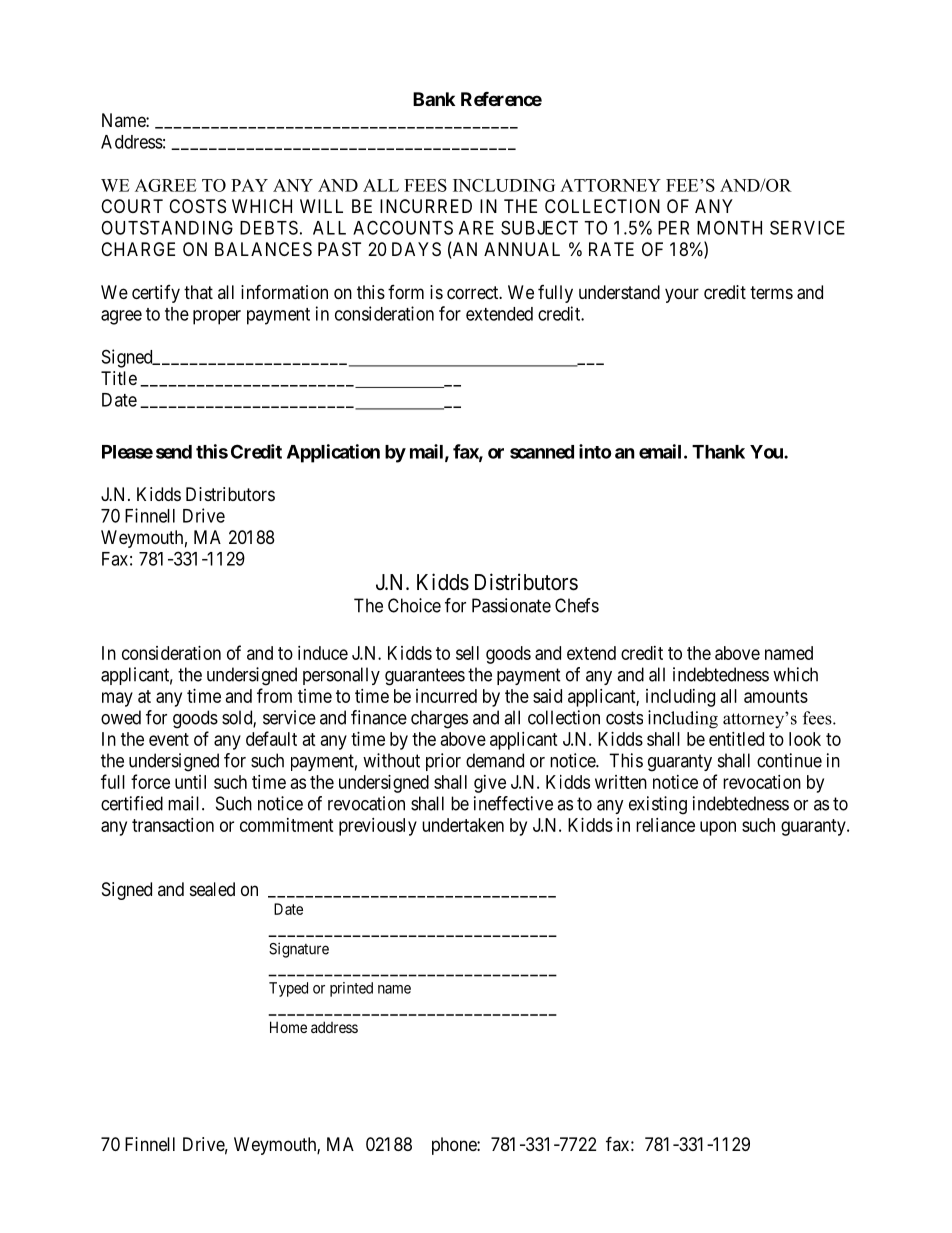 This screenshot has width=952, height=1233. Describe the element at coordinates (132, 206) in the screenshot. I see `COURT` at that location.
